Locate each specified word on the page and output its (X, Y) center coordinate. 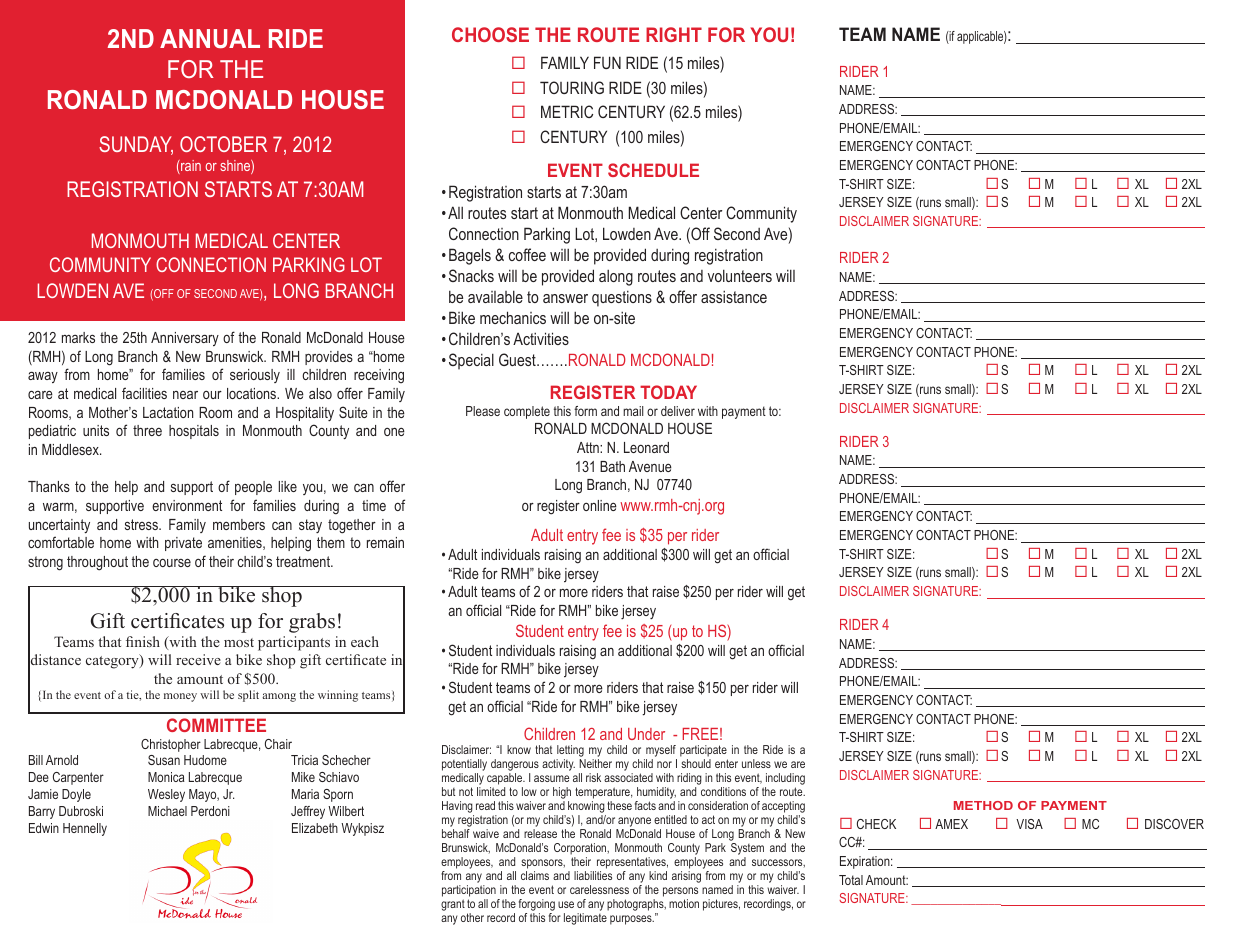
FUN (607, 62)
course (172, 562)
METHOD (983, 805)
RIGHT (674, 34)
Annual (210, 38)
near (185, 395)
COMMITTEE (216, 725)
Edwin (44, 828)
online (600, 505)
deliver (678, 411)
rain (190, 167)
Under (646, 734)
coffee (527, 254)
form (585, 411)
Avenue (650, 466)
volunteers (740, 275)
